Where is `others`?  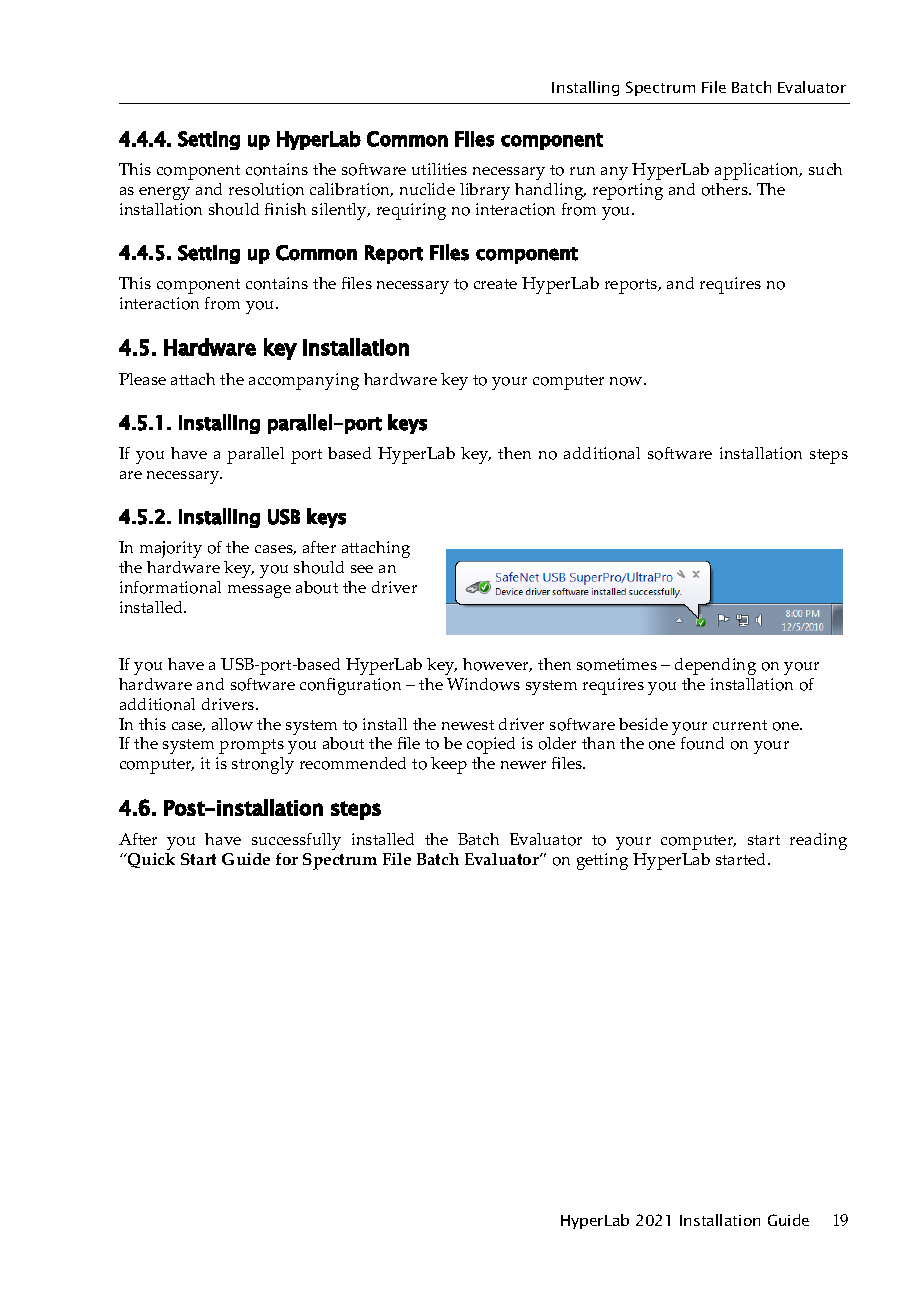 others is located at coordinates (726, 189).
